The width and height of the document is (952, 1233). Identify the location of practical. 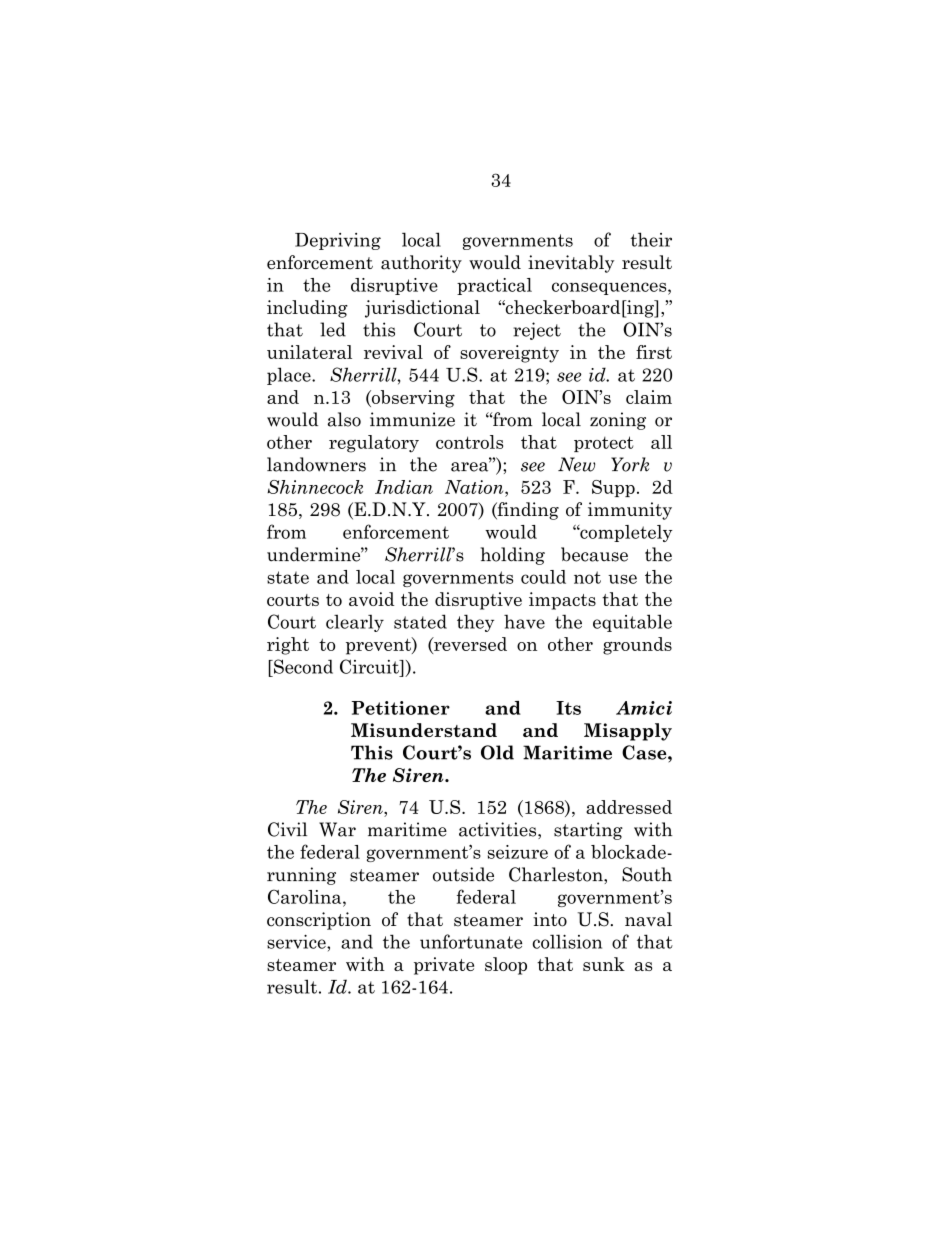
(494, 286).
